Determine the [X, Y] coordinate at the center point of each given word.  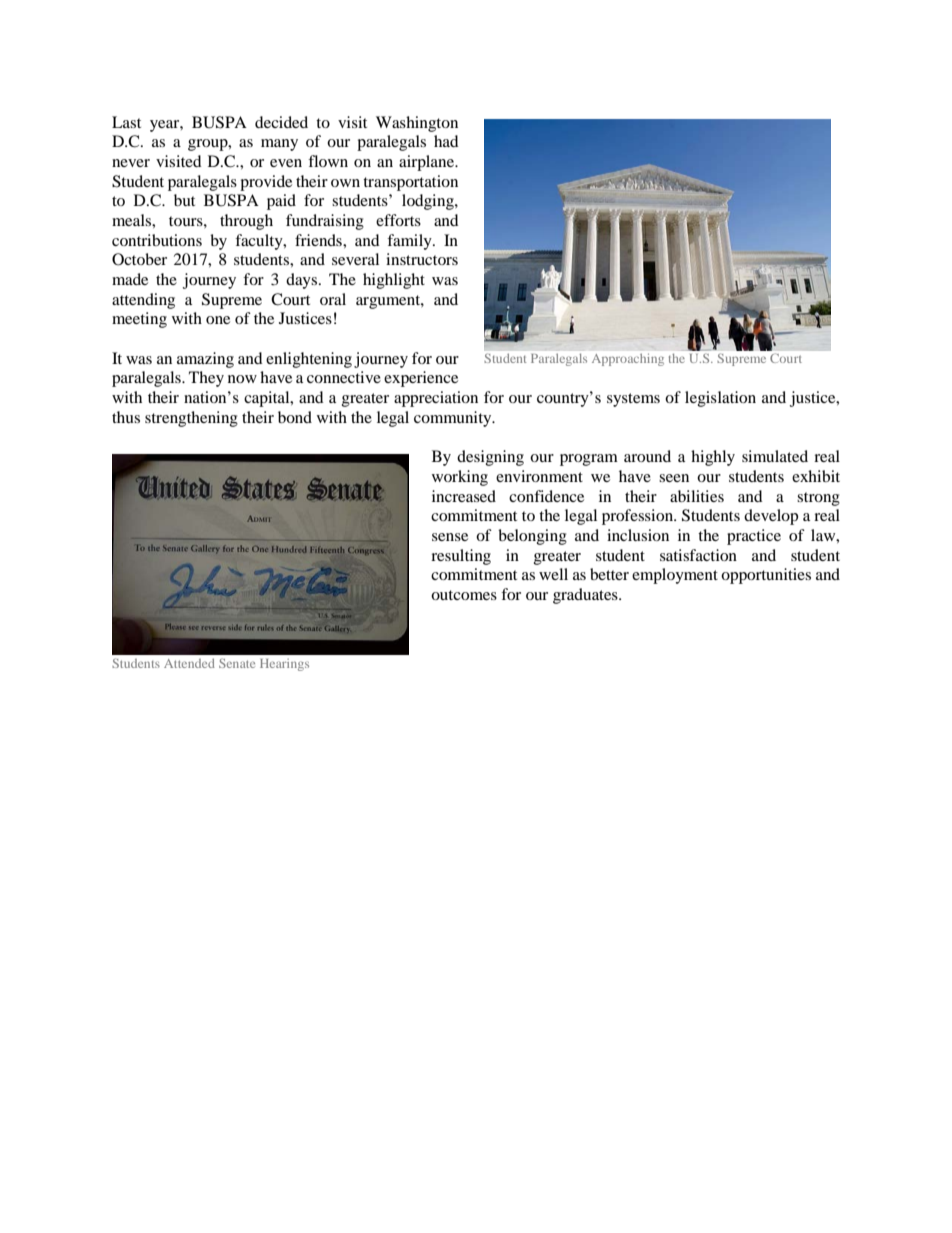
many [279, 145]
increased [464, 496]
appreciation [436, 399]
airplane [427, 163]
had [446, 141]
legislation [720, 399]
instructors [422, 259]
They [206, 379]
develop [771, 517]
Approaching [628, 360]
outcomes [464, 595]
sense [450, 537]
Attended [189, 663]
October [139, 259]
